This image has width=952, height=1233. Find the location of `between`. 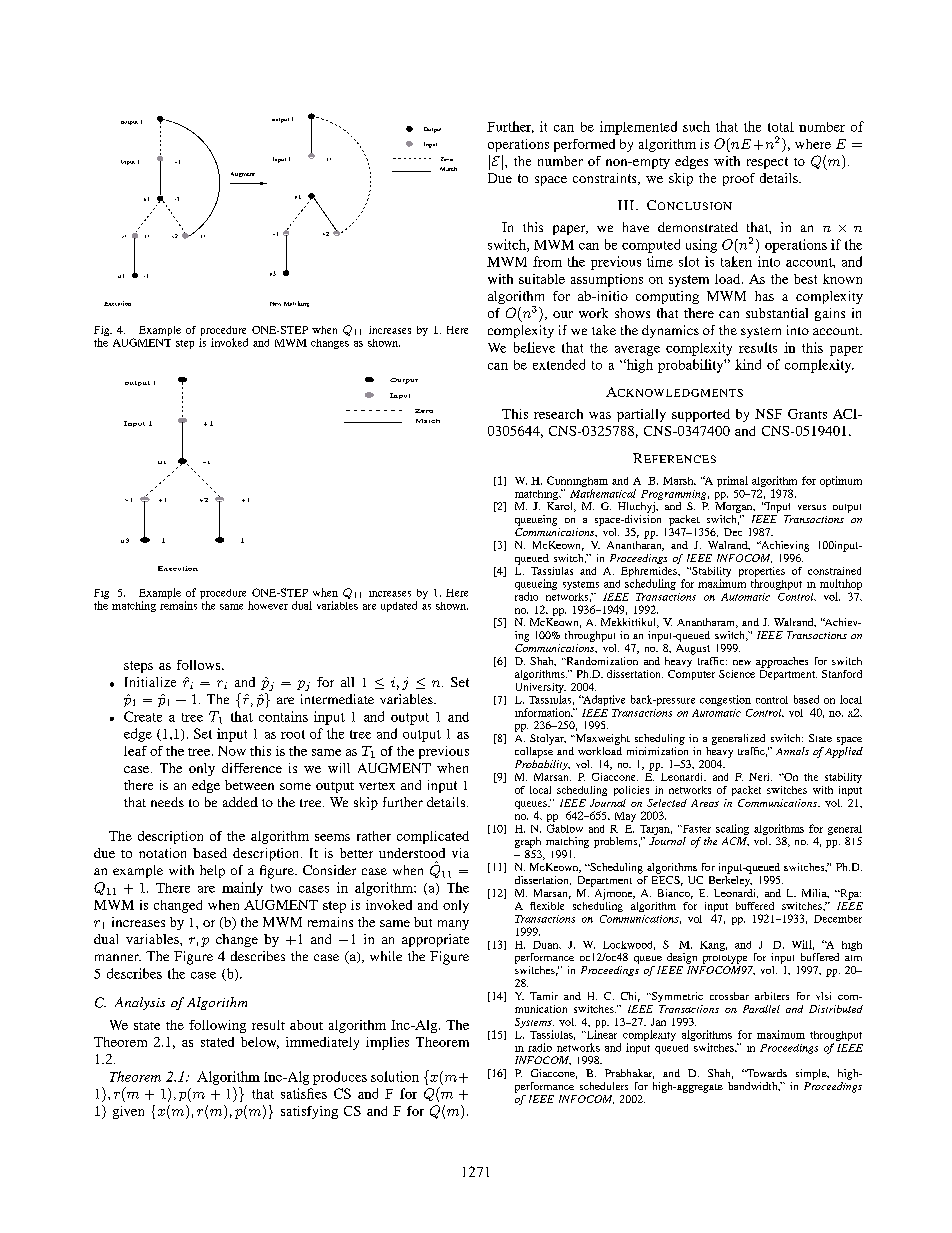

between is located at coordinates (249, 785).
